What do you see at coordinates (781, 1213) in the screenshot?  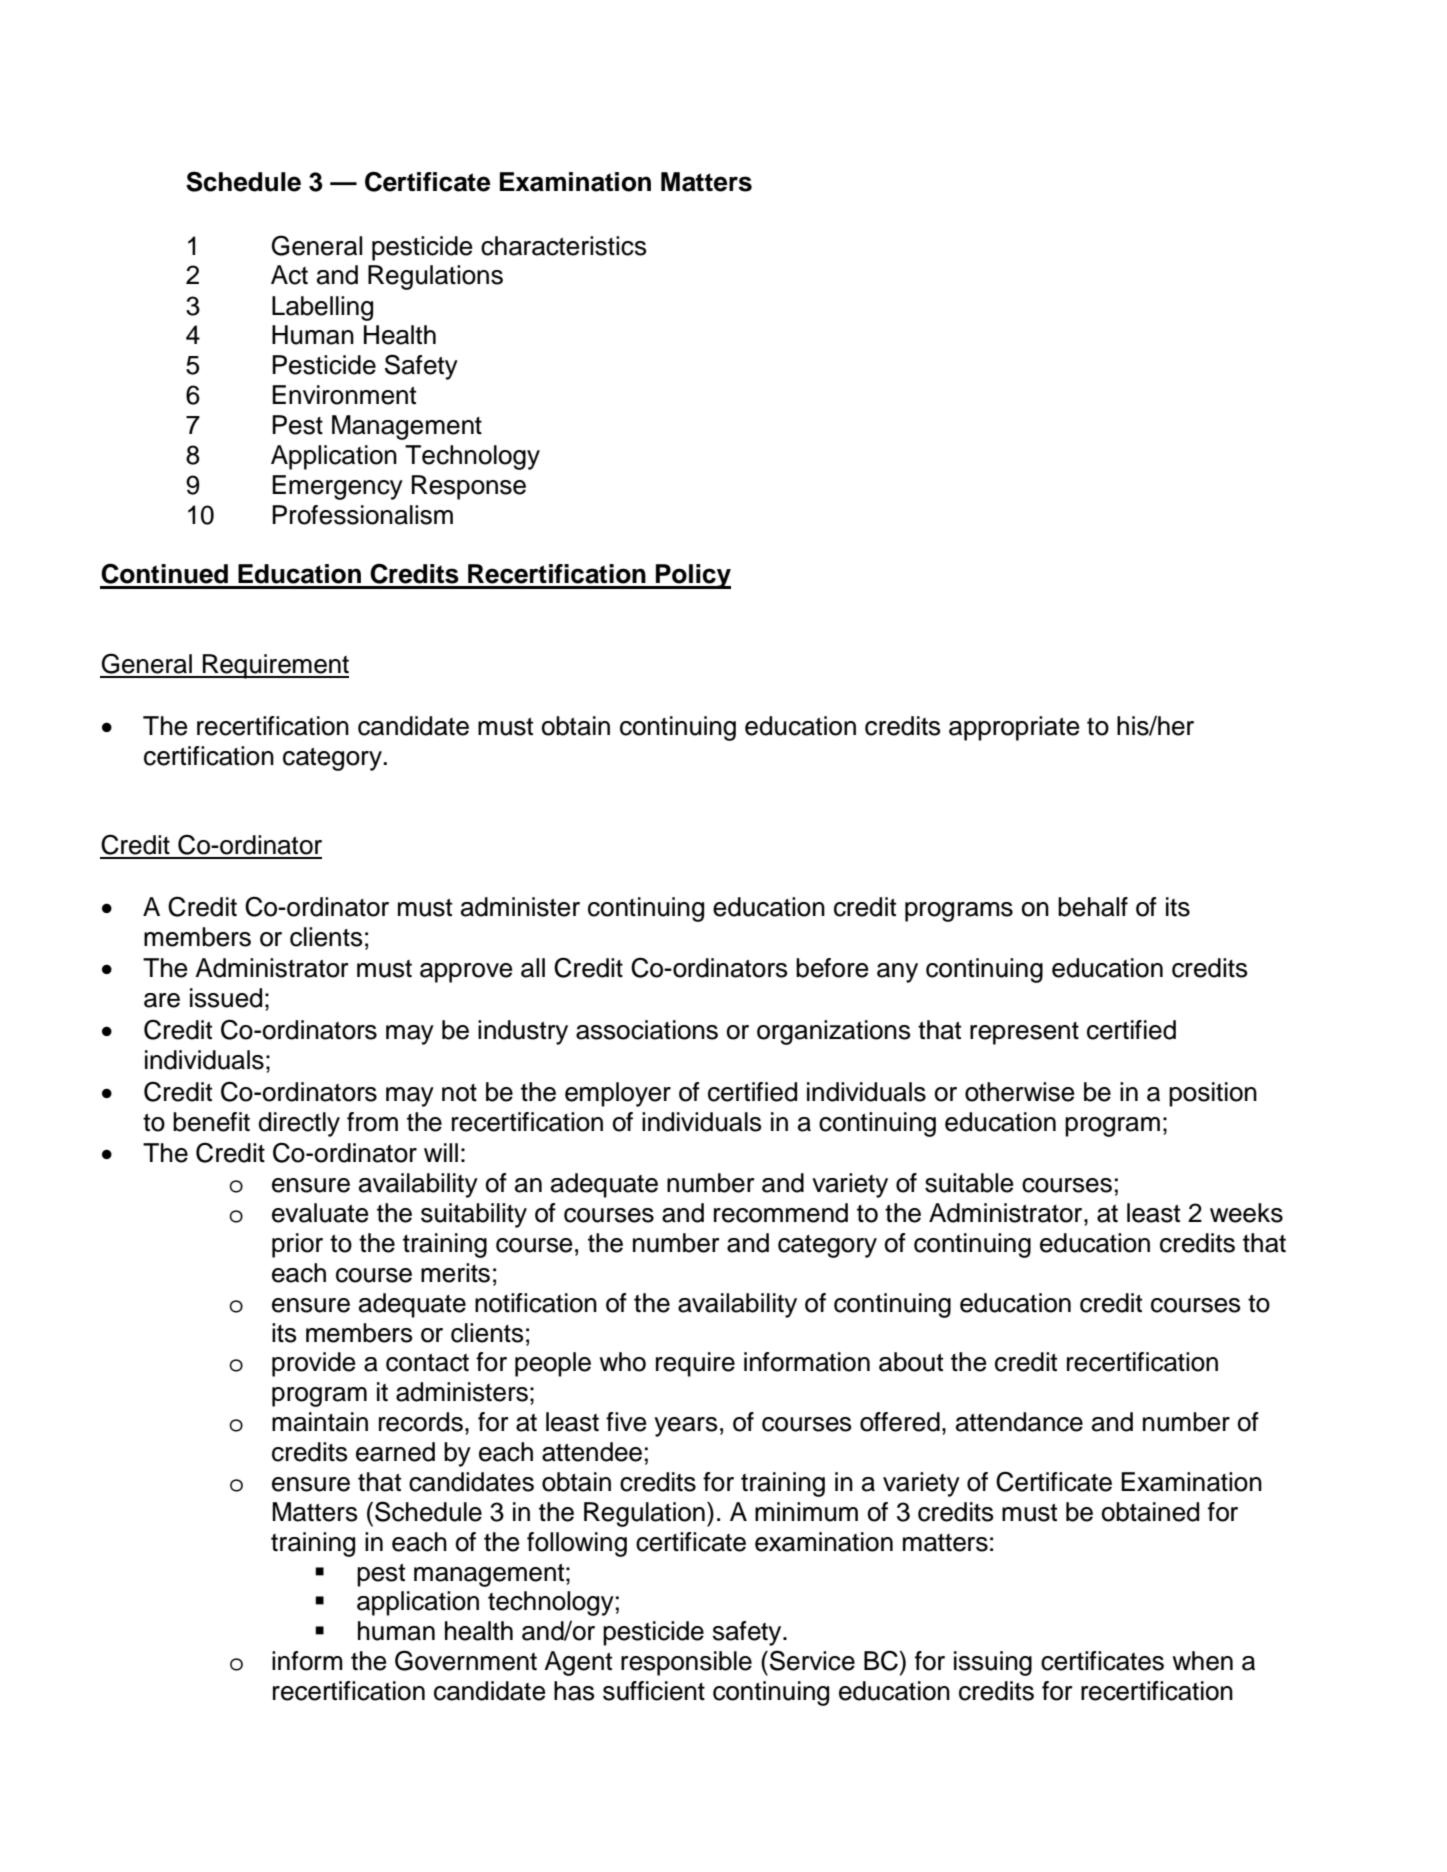 I see `recommend` at bounding box center [781, 1213].
